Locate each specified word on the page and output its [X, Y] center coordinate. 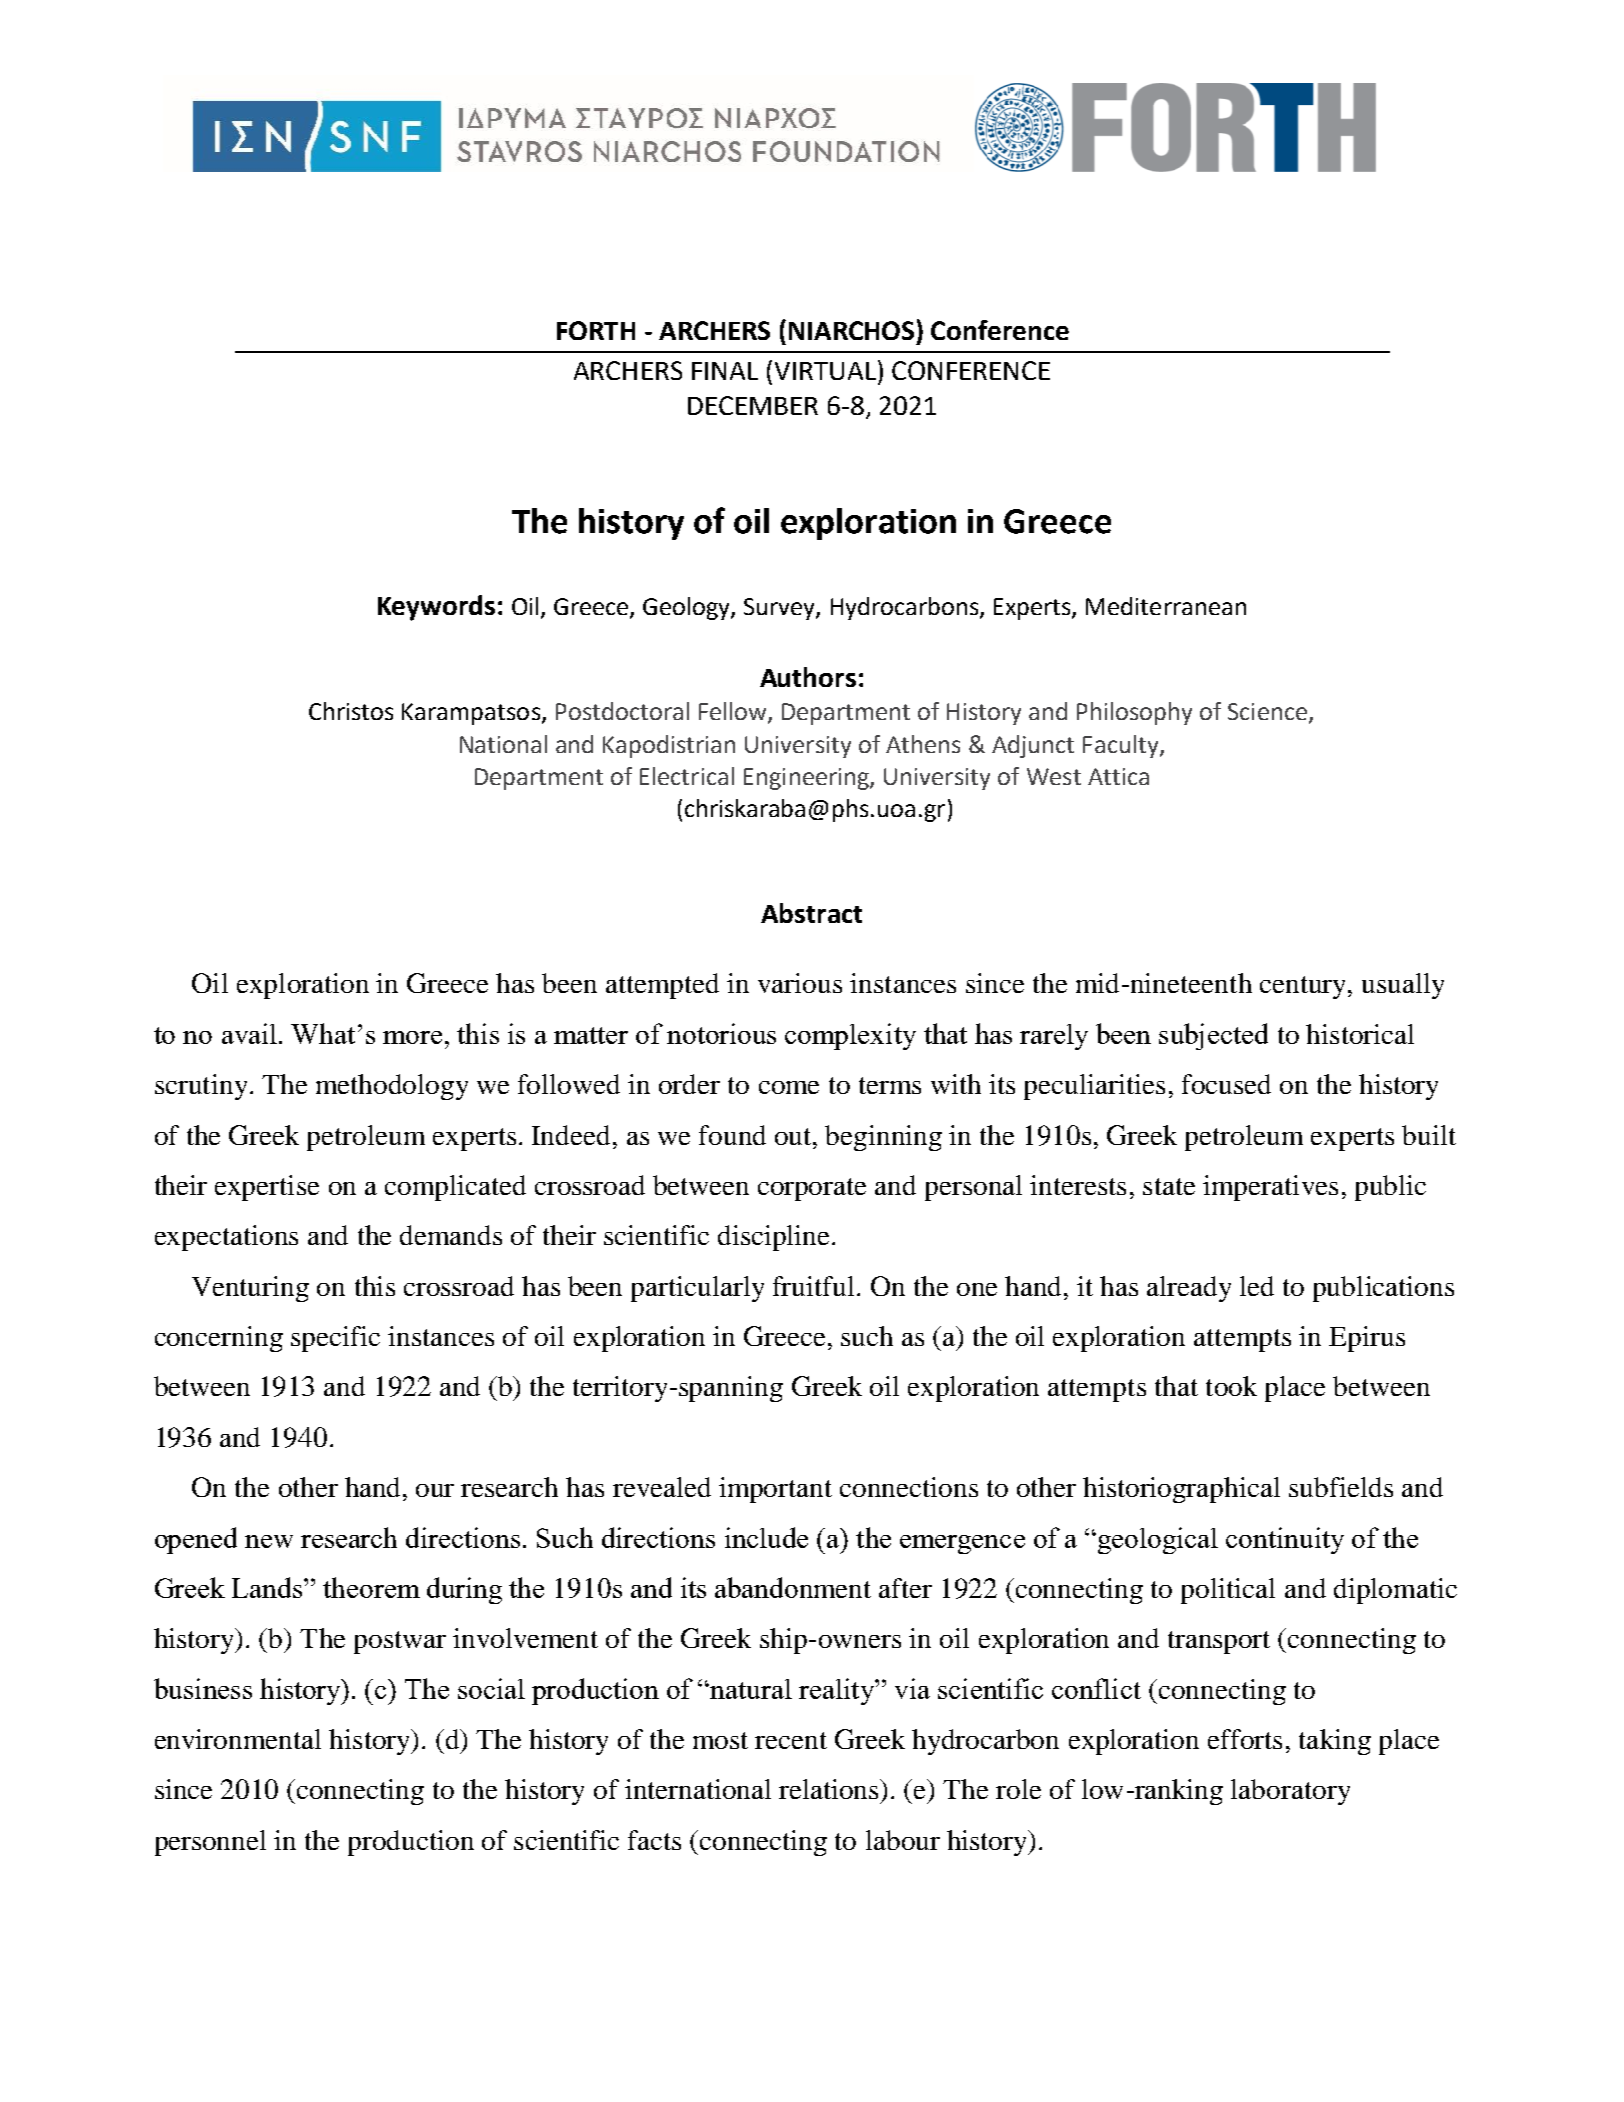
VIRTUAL [825, 371]
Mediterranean [1166, 606]
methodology [392, 1087]
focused [1226, 1084]
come [789, 1087]
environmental [238, 1739]
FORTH [596, 330]
